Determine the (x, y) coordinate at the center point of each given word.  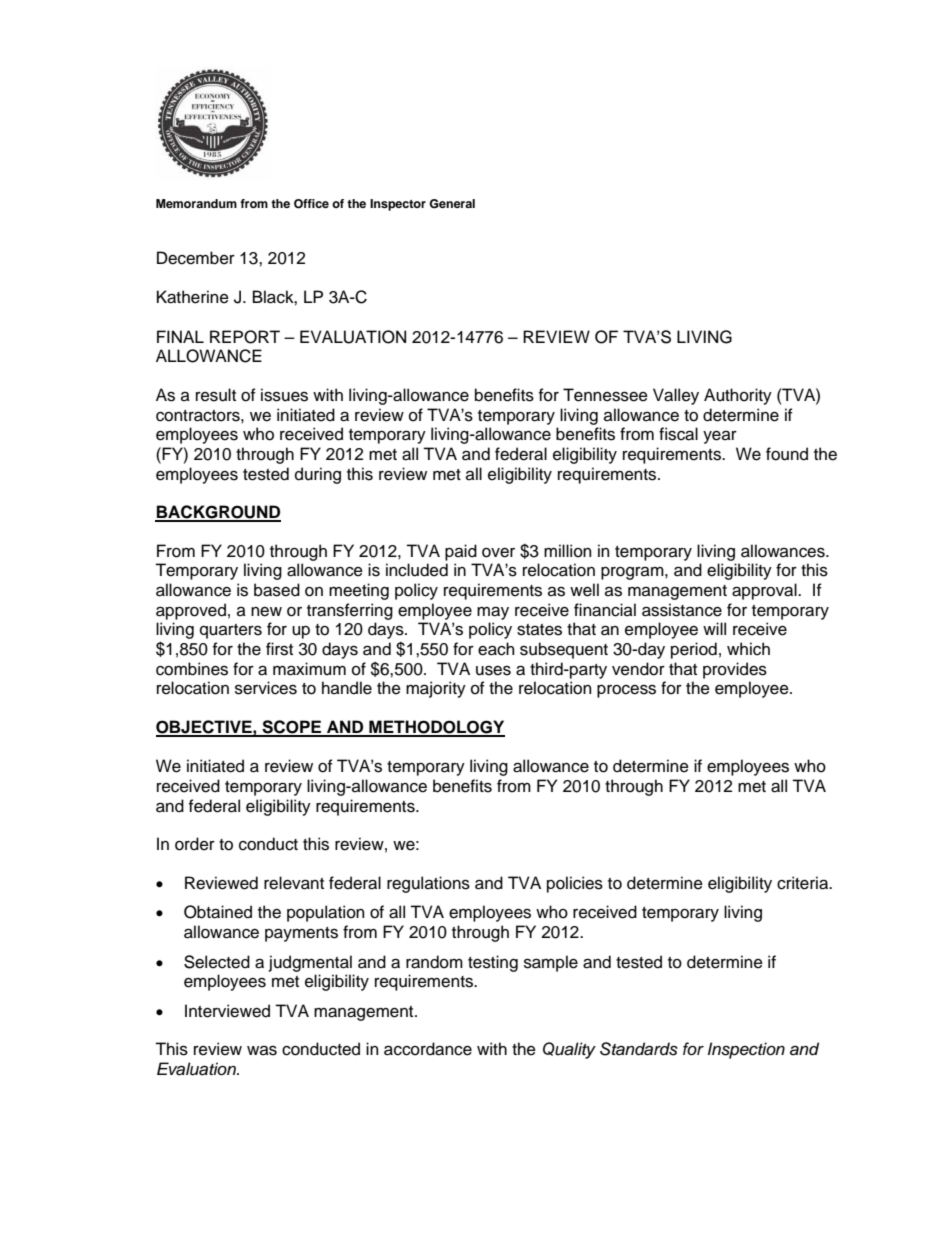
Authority (738, 396)
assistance (682, 610)
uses (493, 670)
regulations (428, 884)
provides (735, 670)
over (498, 553)
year (720, 437)
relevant (294, 883)
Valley (676, 396)
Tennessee (605, 395)
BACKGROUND (218, 513)
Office (311, 204)
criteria (804, 883)
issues (284, 395)
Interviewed (227, 1011)
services (266, 688)
